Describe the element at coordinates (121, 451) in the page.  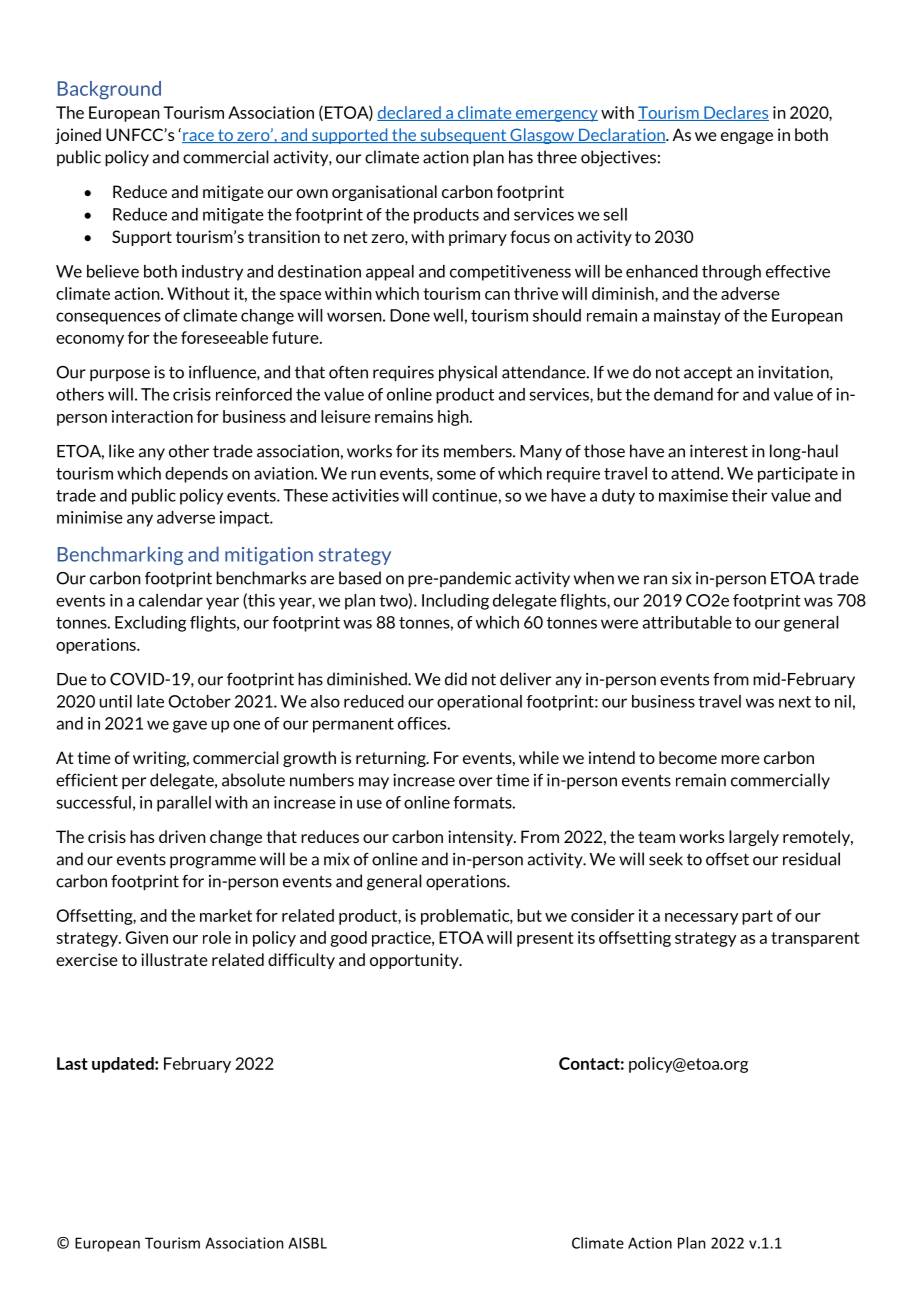
I see `like` at that location.
